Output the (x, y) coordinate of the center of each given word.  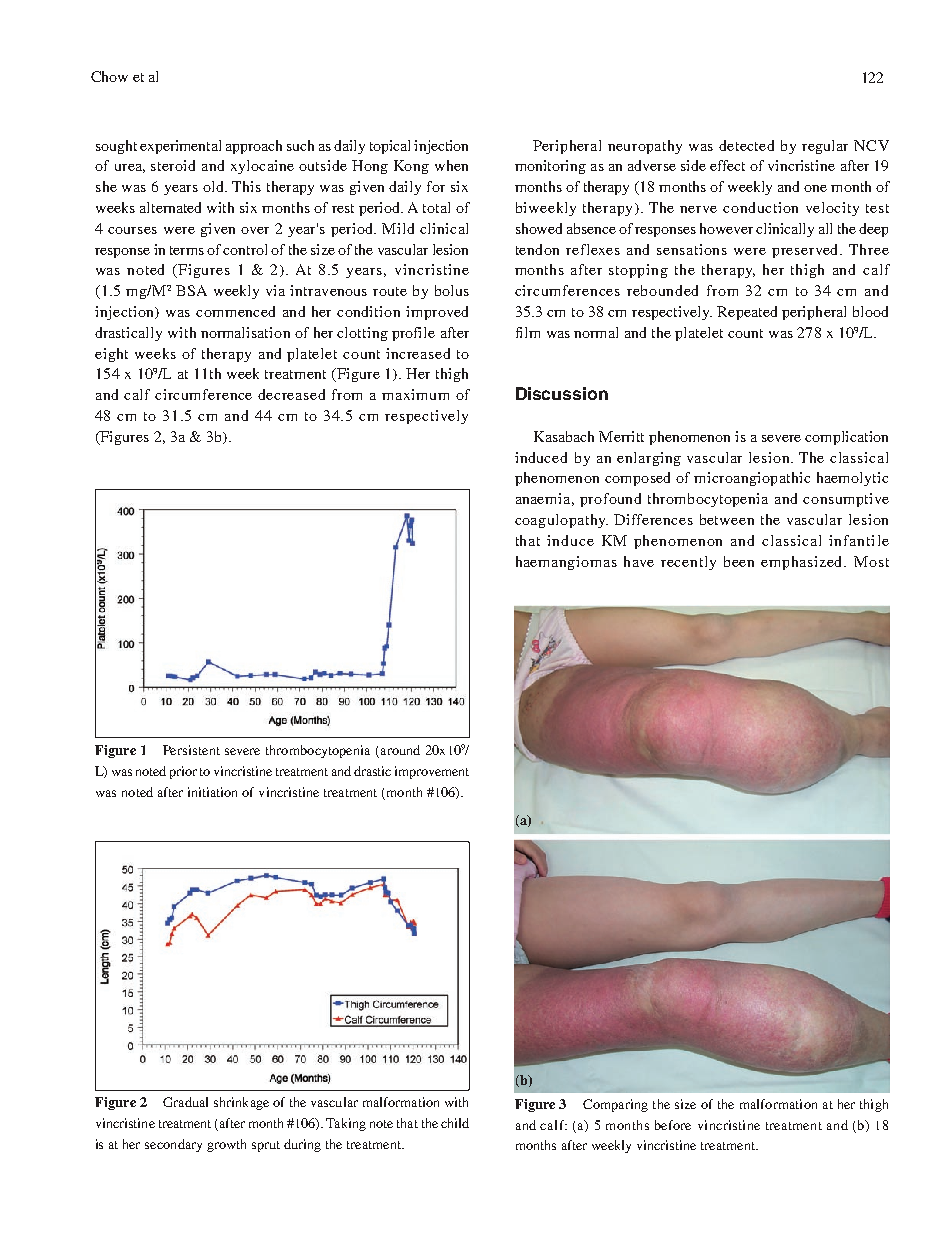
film (528, 332)
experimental (180, 147)
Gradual (185, 1102)
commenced (235, 311)
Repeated (747, 313)
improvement (432, 772)
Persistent (191, 750)
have (639, 561)
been (739, 561)
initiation (212, 792)
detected (746, 145)
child (455, 1123)
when (451, 165)
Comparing (615, 1105)
